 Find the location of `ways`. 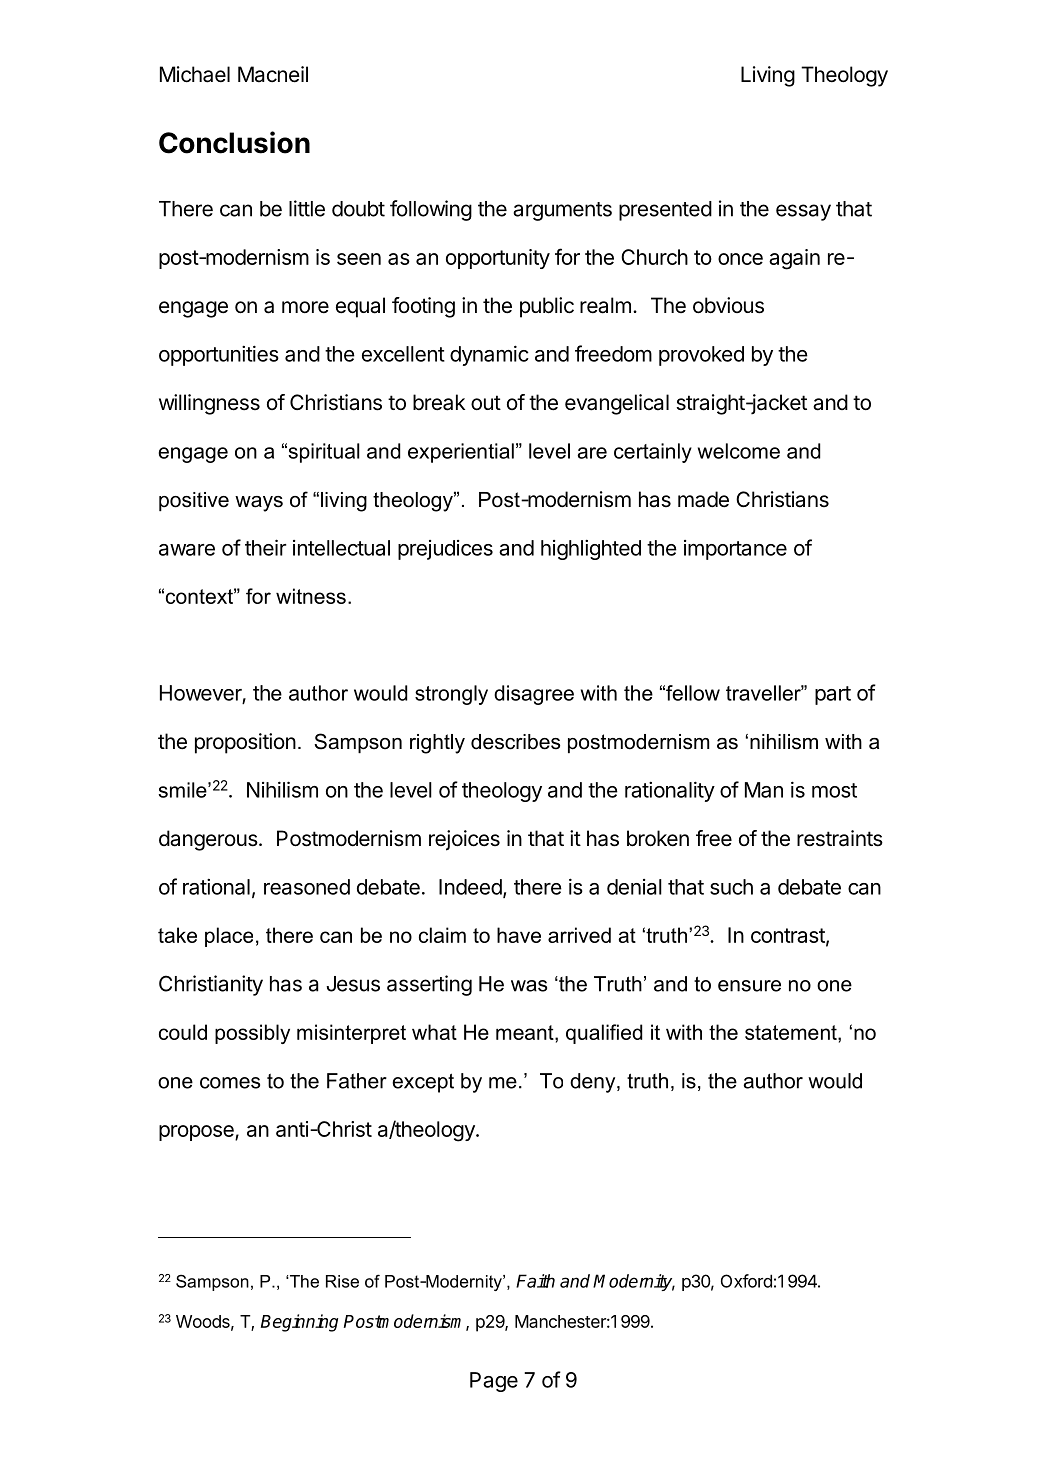

ways is located at coordinates (259, 504).
